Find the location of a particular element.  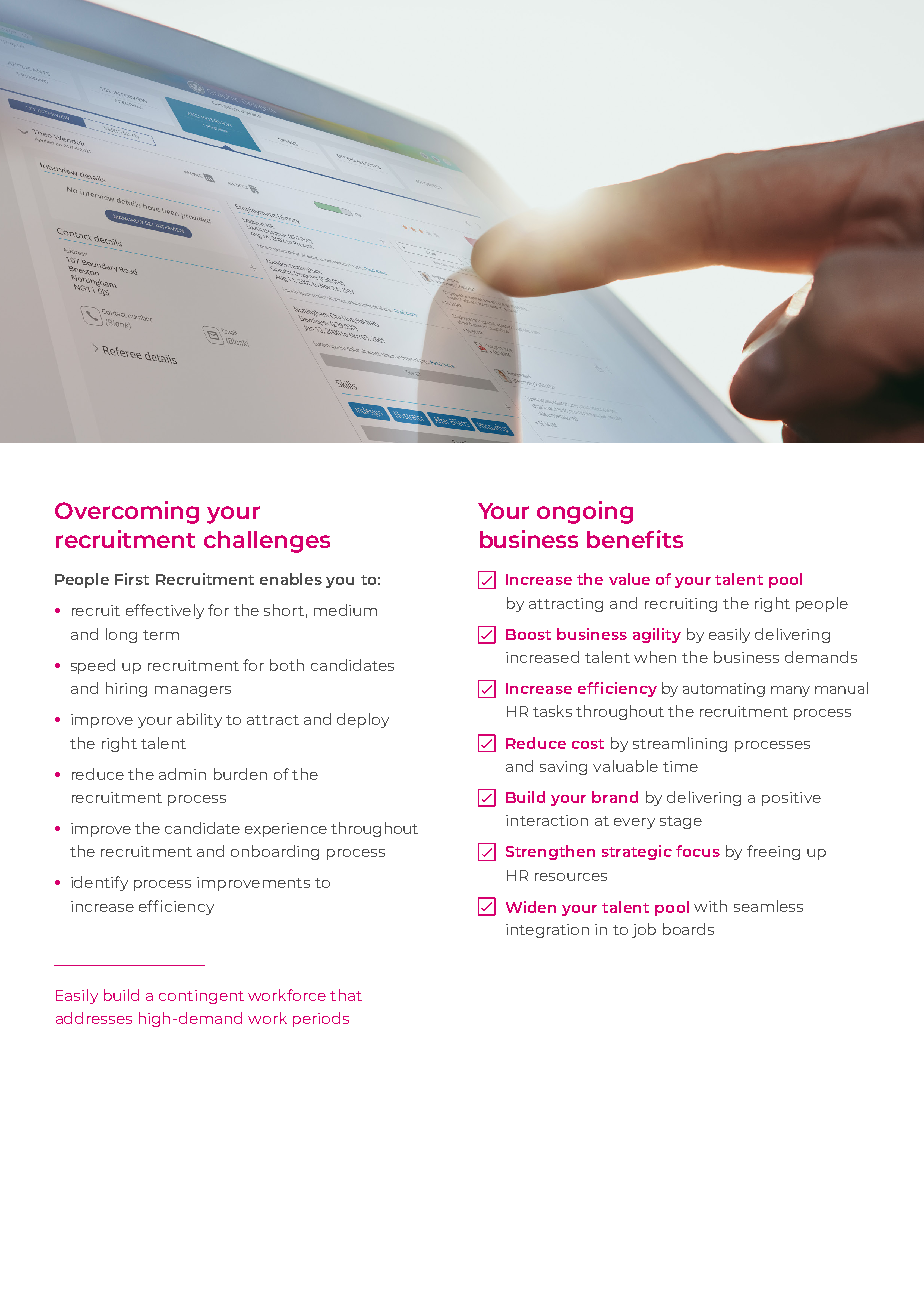

ongoing is located at coordinates (585, 512).
